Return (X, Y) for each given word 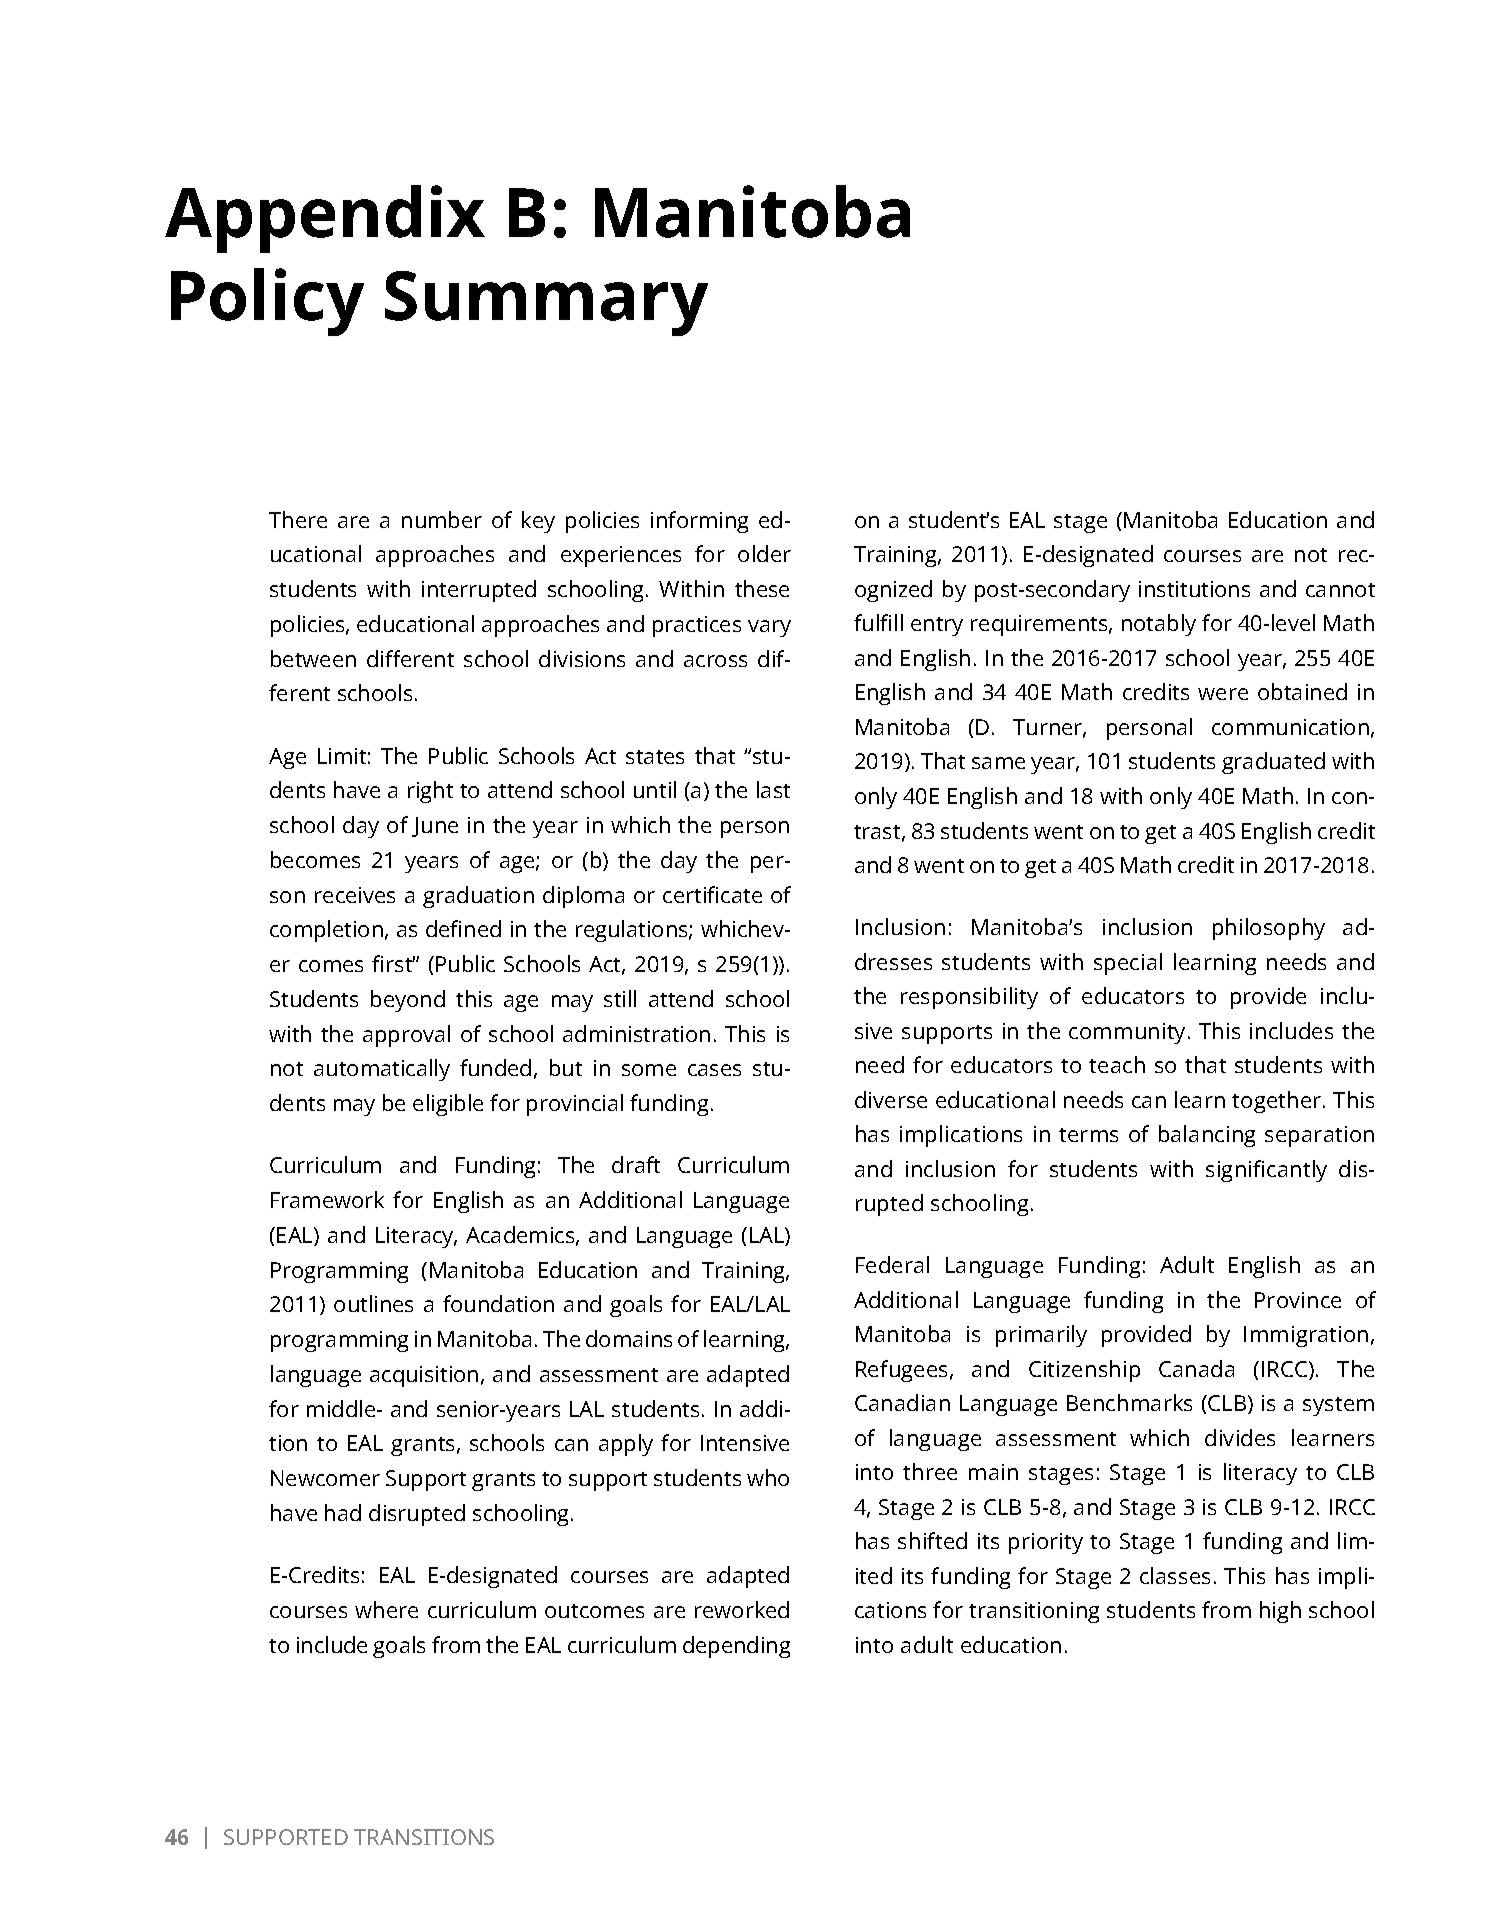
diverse (891, 1099)
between (313, 658)
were (1223, 694)
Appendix (325, 219)
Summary (546, 303)
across (715, 661)
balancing (1207, 1136)
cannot (1340, 590)
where (386, 1609)
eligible (448, 1105)
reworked (742, 1609)
